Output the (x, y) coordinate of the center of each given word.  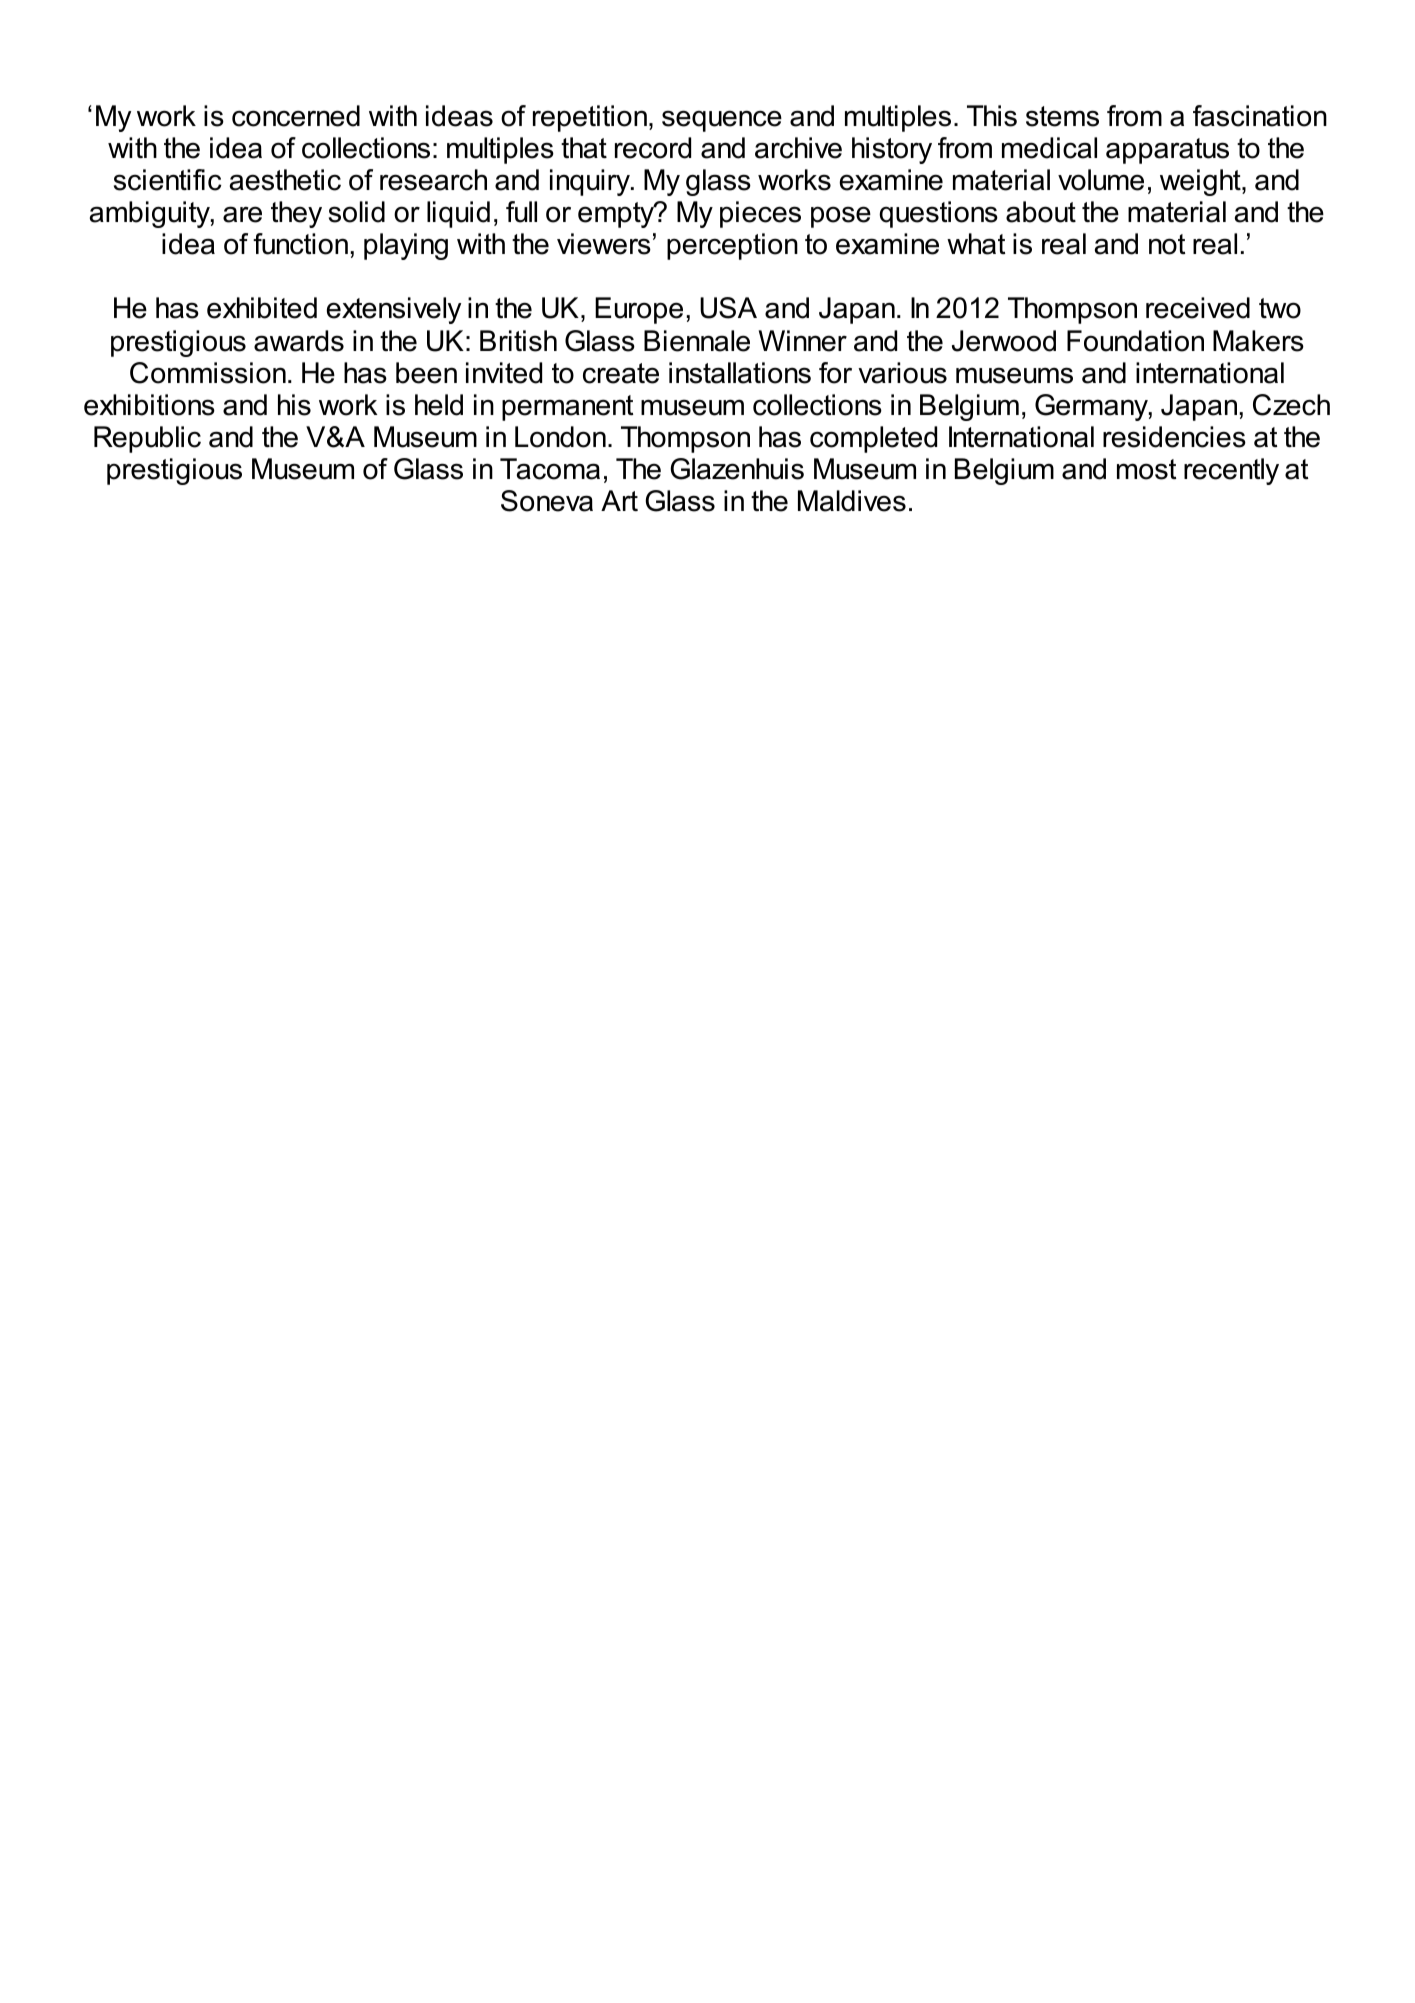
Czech (1291, 405)
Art (619, 500)
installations (740, 373)
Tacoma (550, 469)
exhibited (262, 308)
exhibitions (149, 405)
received (1198, 308)
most (1146, 469)
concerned (296, 116)
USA (728, 308)
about (1041, 212)
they (296, 214)
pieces (760, 214)
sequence (722, 121)
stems (1062, 116)
